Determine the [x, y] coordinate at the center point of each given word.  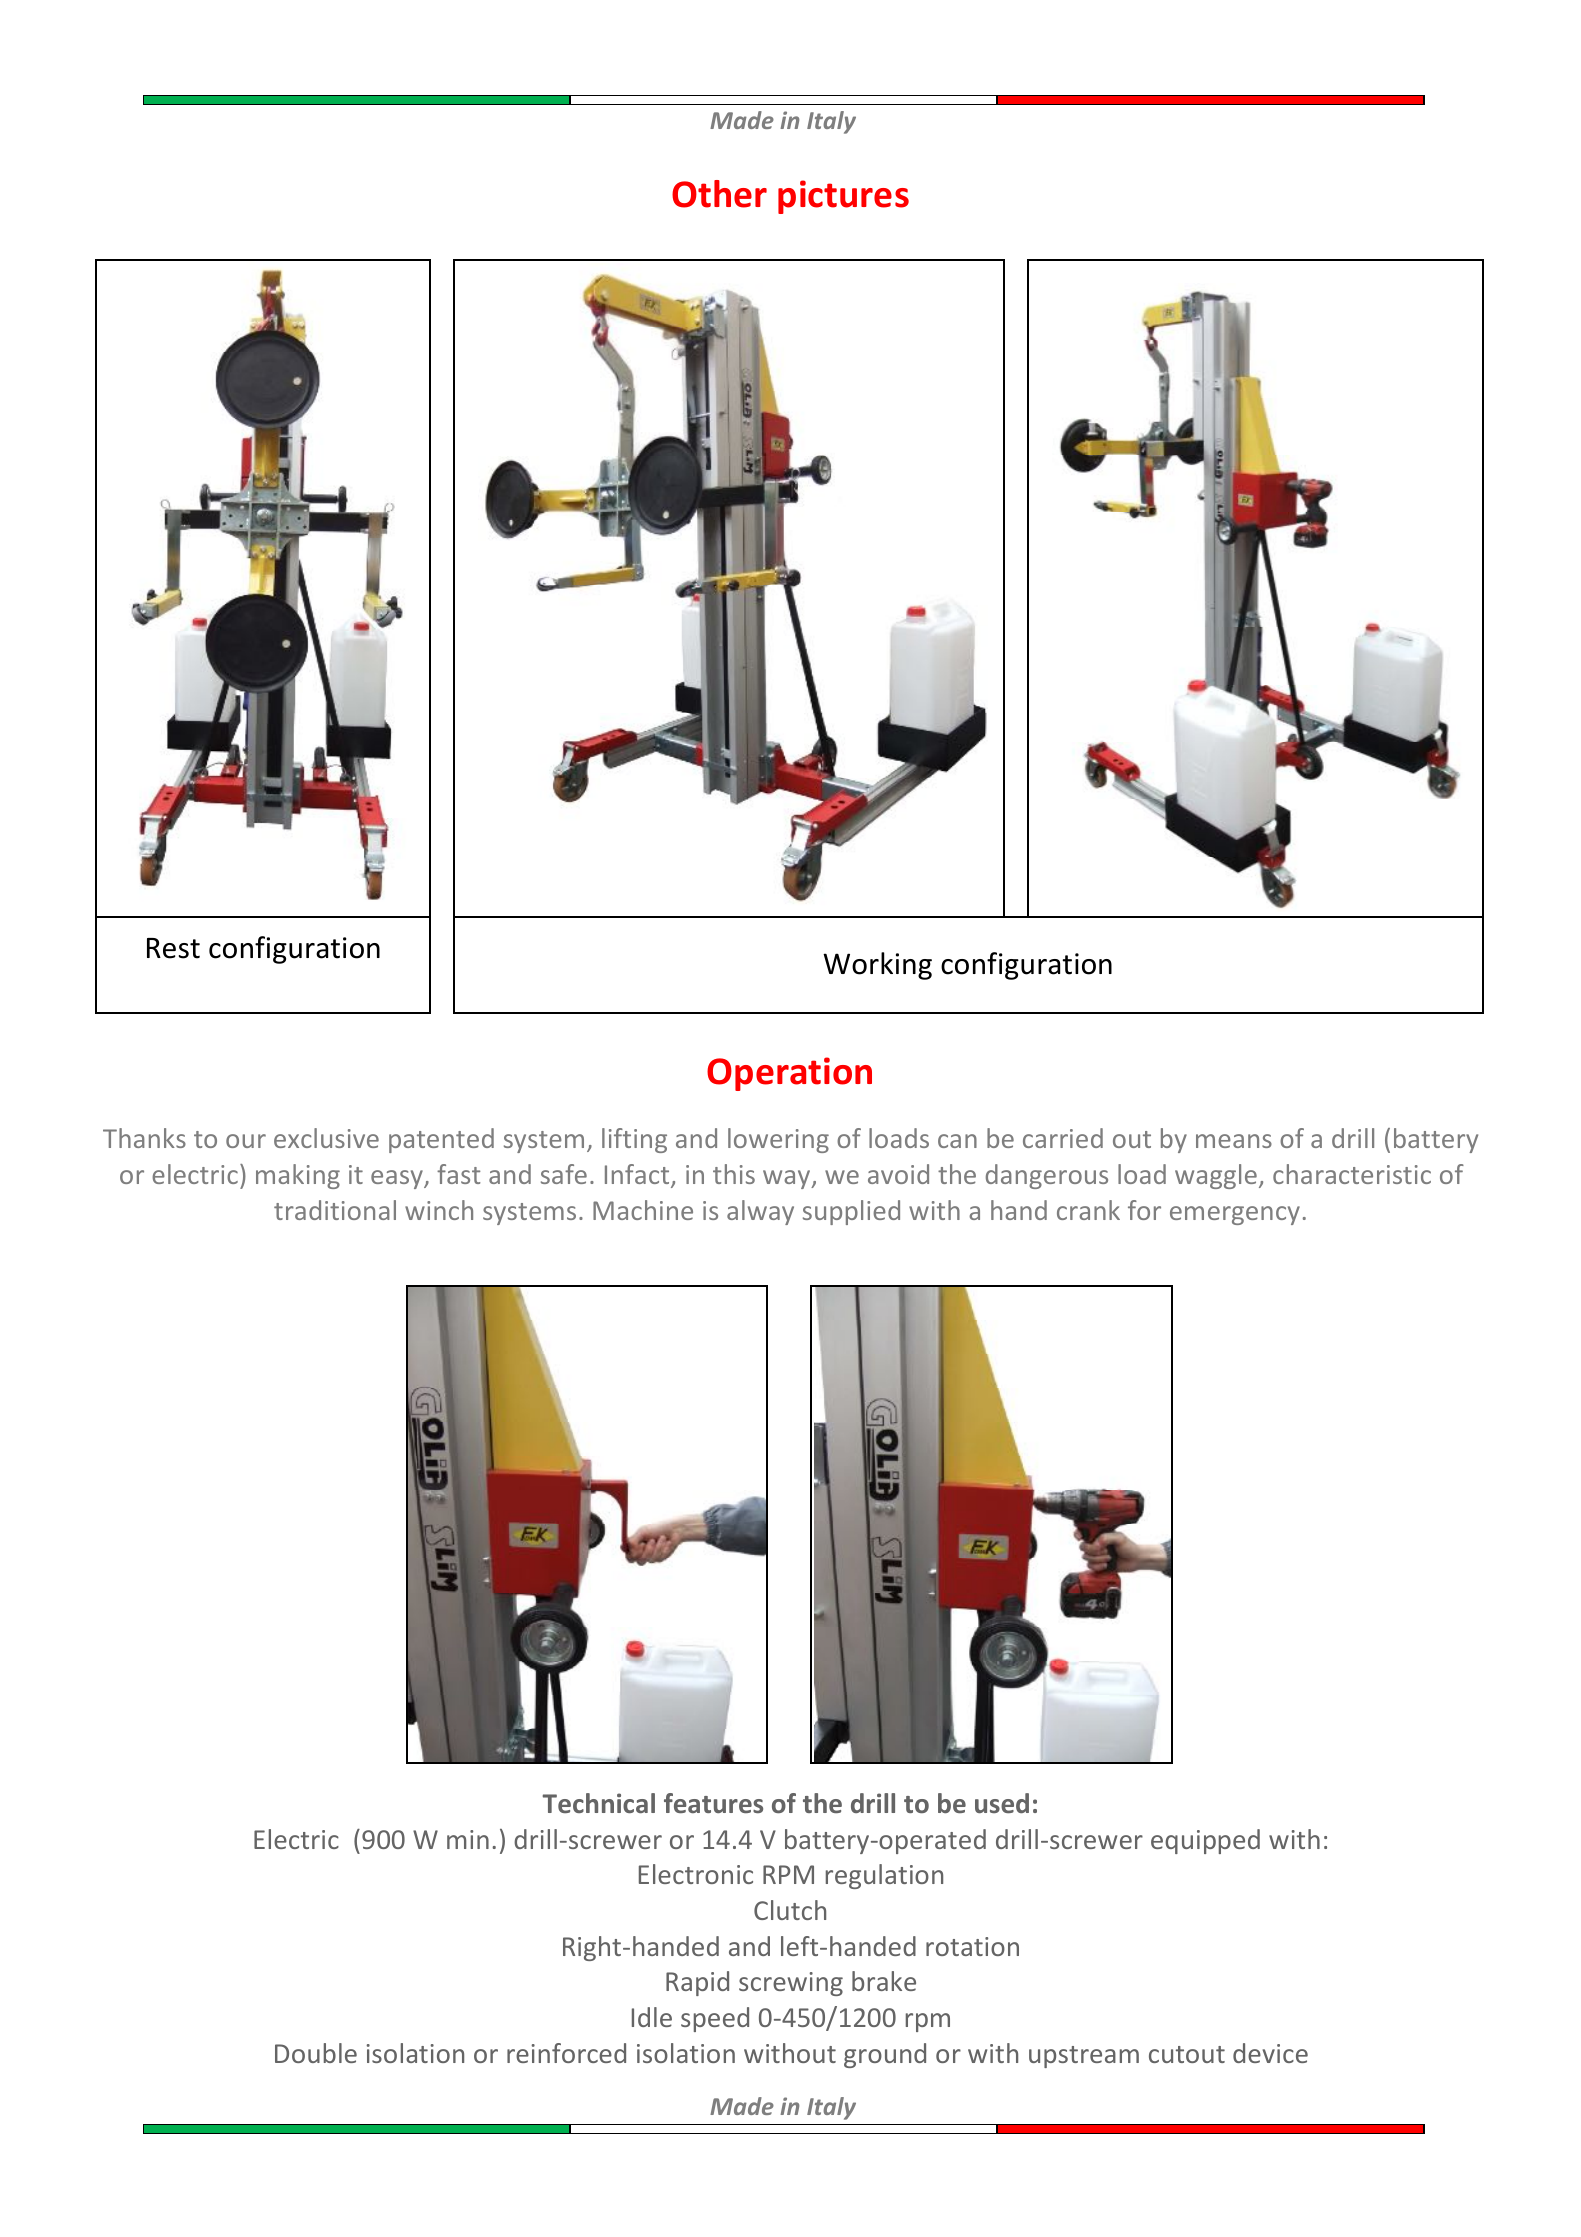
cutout [1187, 2054]
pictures [843, 197]
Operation [789, 1074]
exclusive [326, 1138]
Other [719, 194]
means [1234, 1141]
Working [877, 966]
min [468, 1839]
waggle [1216, 1176]
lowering [778, 1140]
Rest [173, 948]
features [713, 1803]
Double [316, 2053]
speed [715, 2019]
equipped [1205, 1841]
